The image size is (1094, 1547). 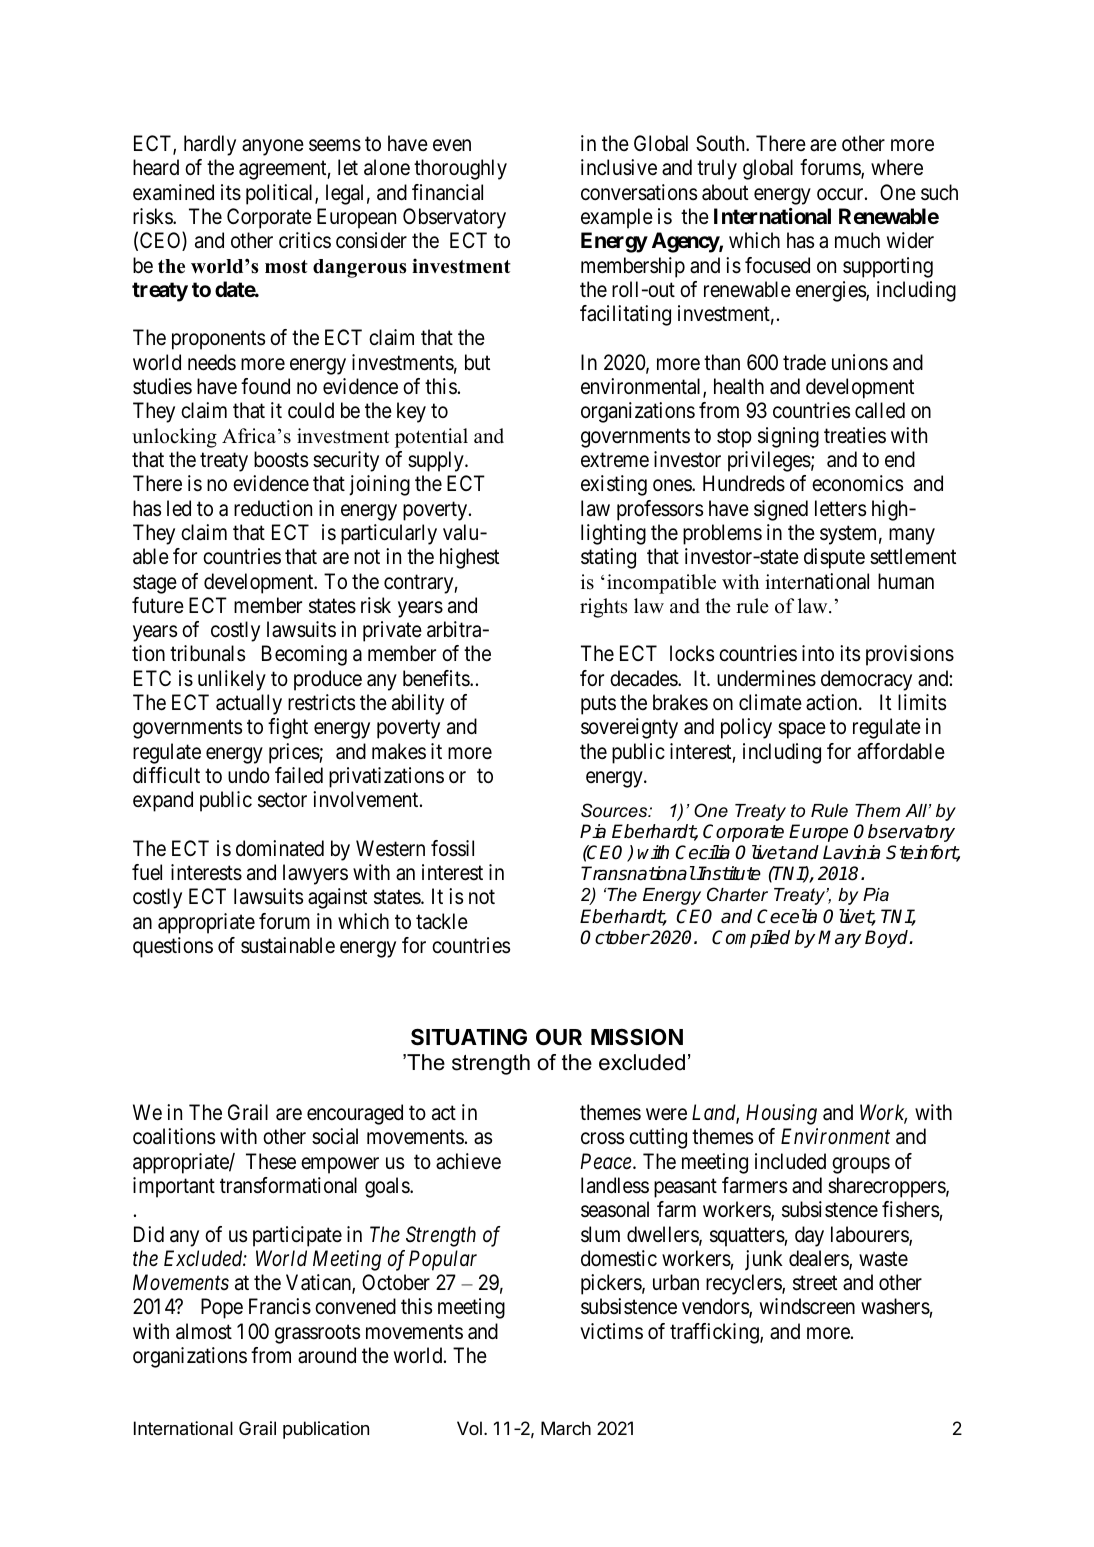 What do you see at coordinates (566, 1428) in the page?
I see `March` at bounding box center [566, 1428].
